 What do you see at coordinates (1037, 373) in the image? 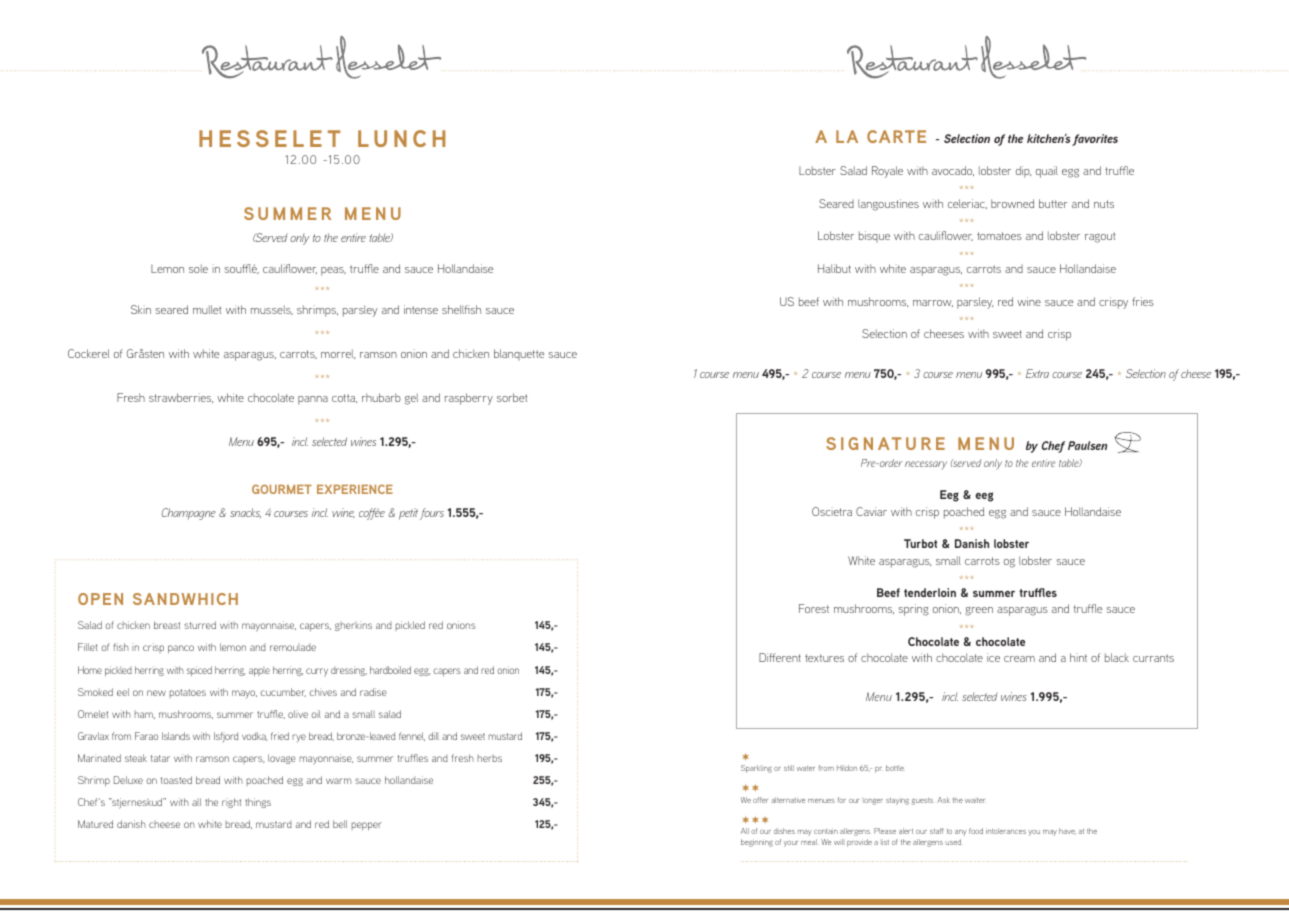
I see `Extra` at bounding box center [1037, 373].
